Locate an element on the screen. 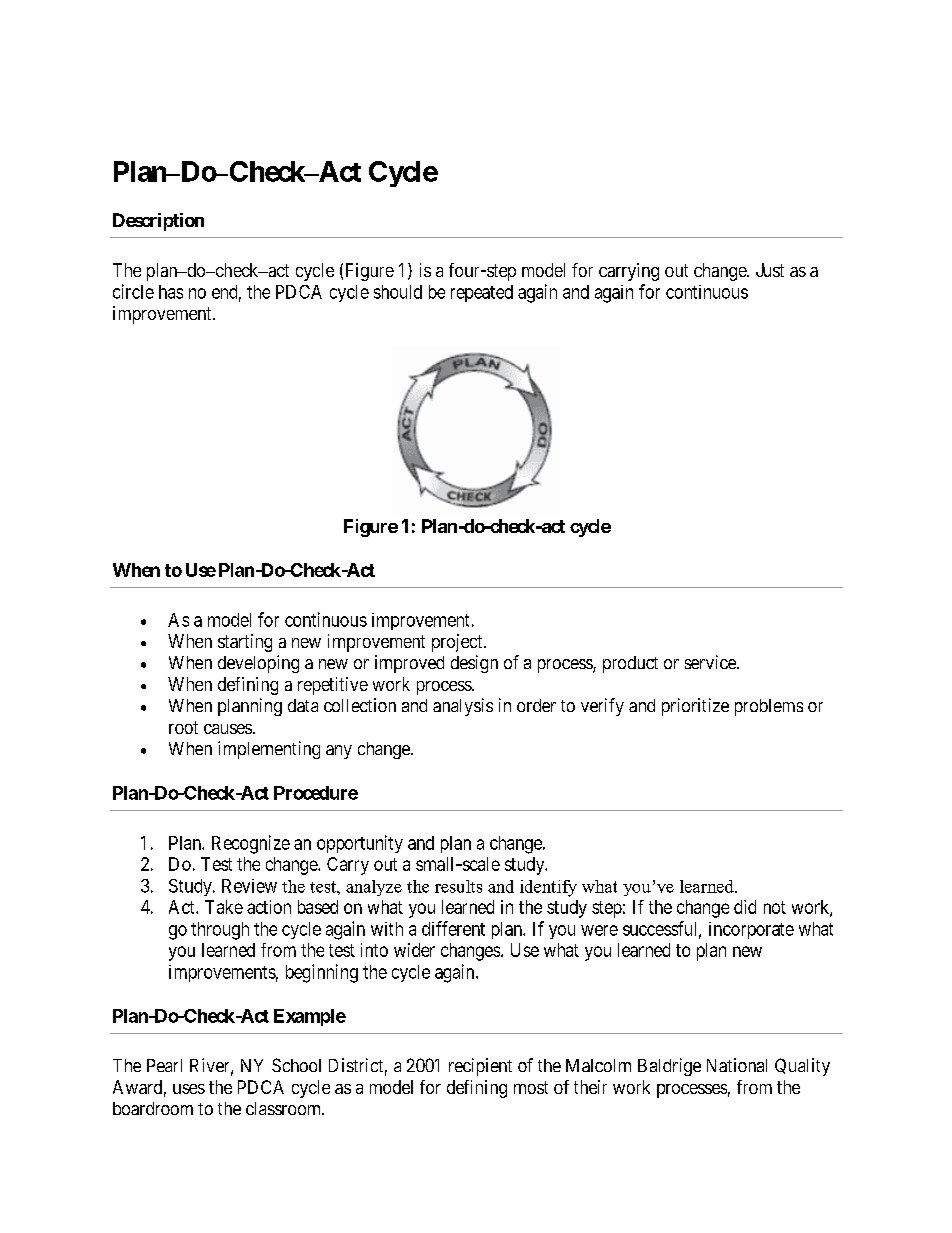  prioritize is located at coordinates (695, 707).
